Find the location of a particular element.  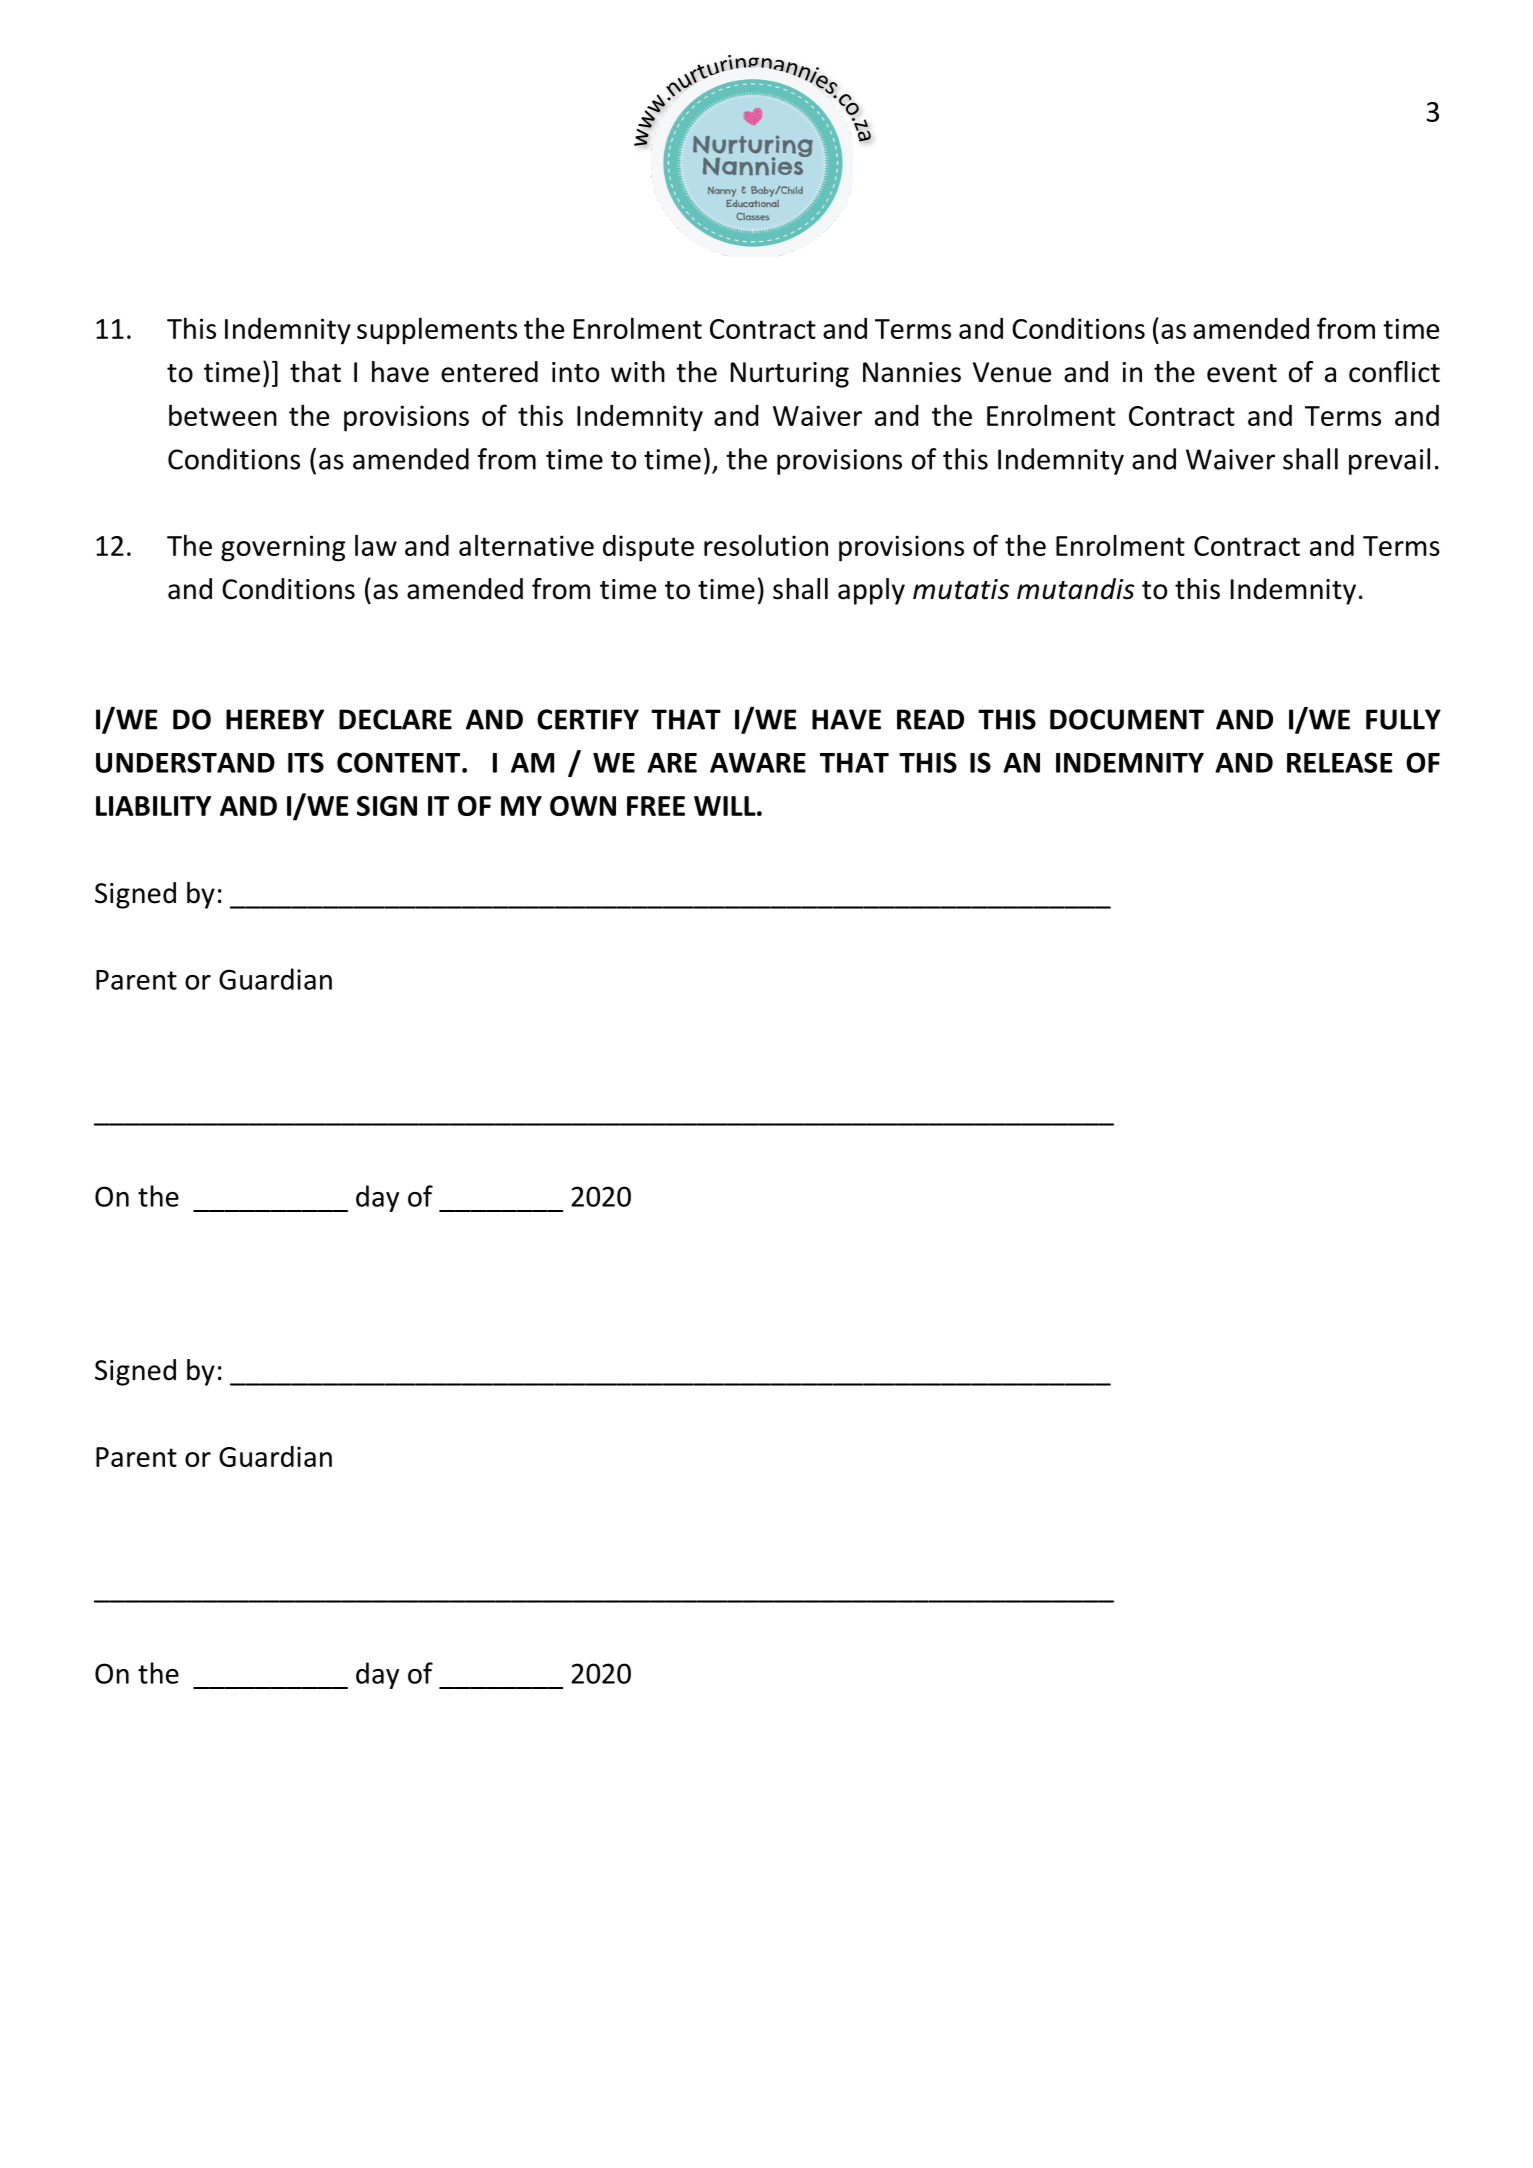

event is located at coordinates (1242, 373).
